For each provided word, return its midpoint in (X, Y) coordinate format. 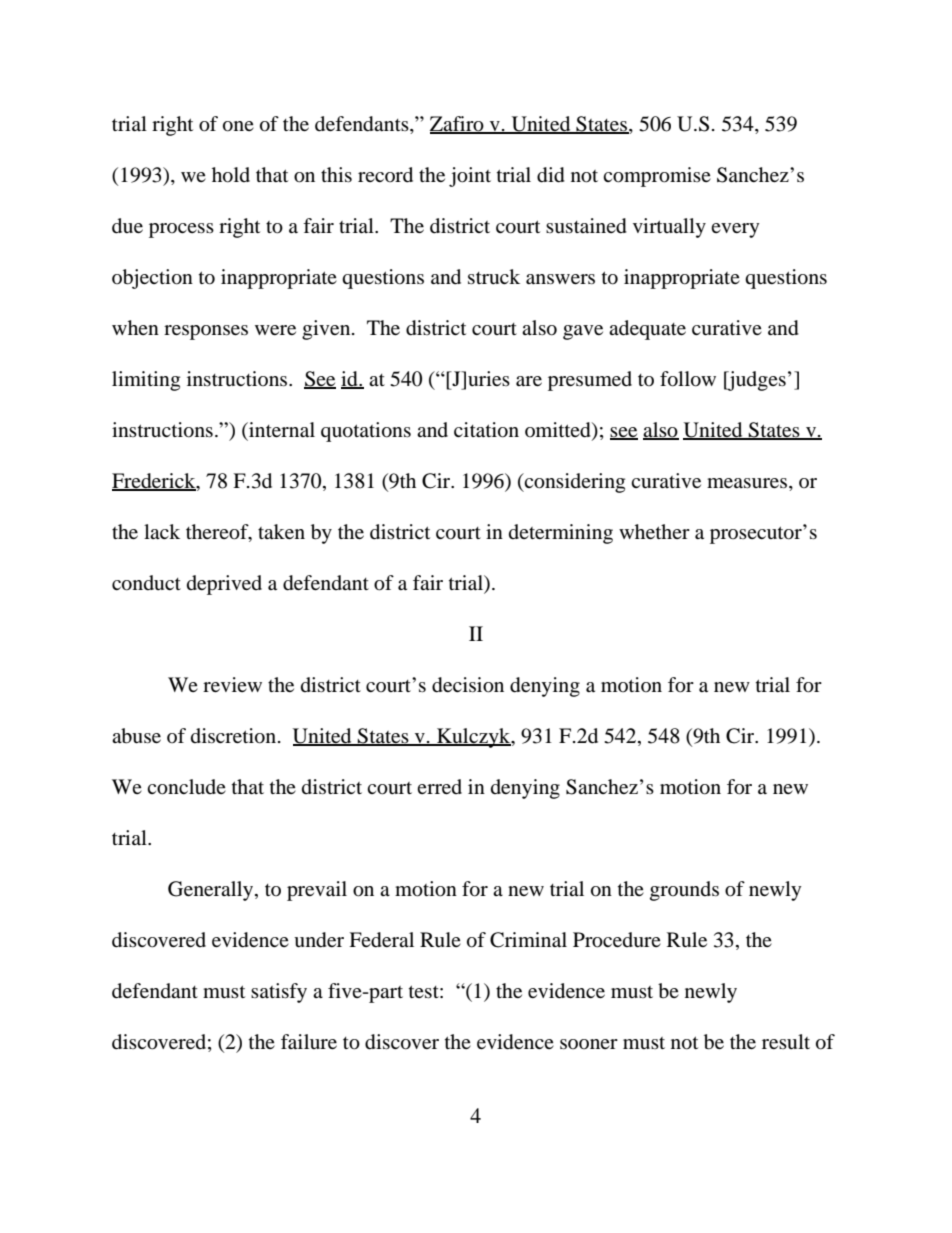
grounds (684, 891)
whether (654, 531)
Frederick (155, 482)
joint (470, 177)
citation (486, 430)
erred (439, 786)
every (735, 230)
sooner (589, 1044)
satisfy (279, 993)
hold (231, 175)
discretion (233, 736)
